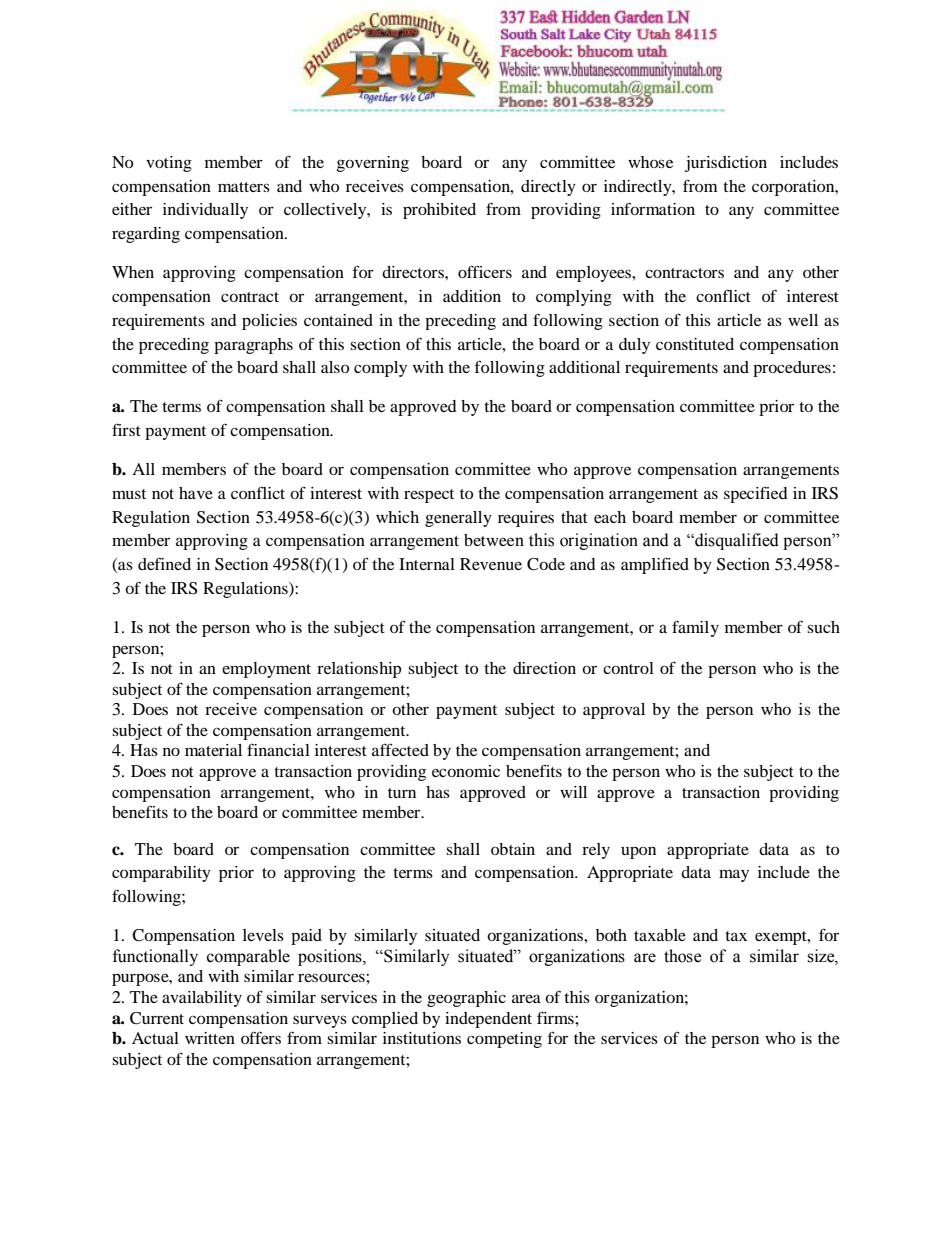 Image resolution: width=952 pixels, height=1233 pixels. Describe the element at coordinates (439, 211) in the document. I see `prohibited` at that location.
